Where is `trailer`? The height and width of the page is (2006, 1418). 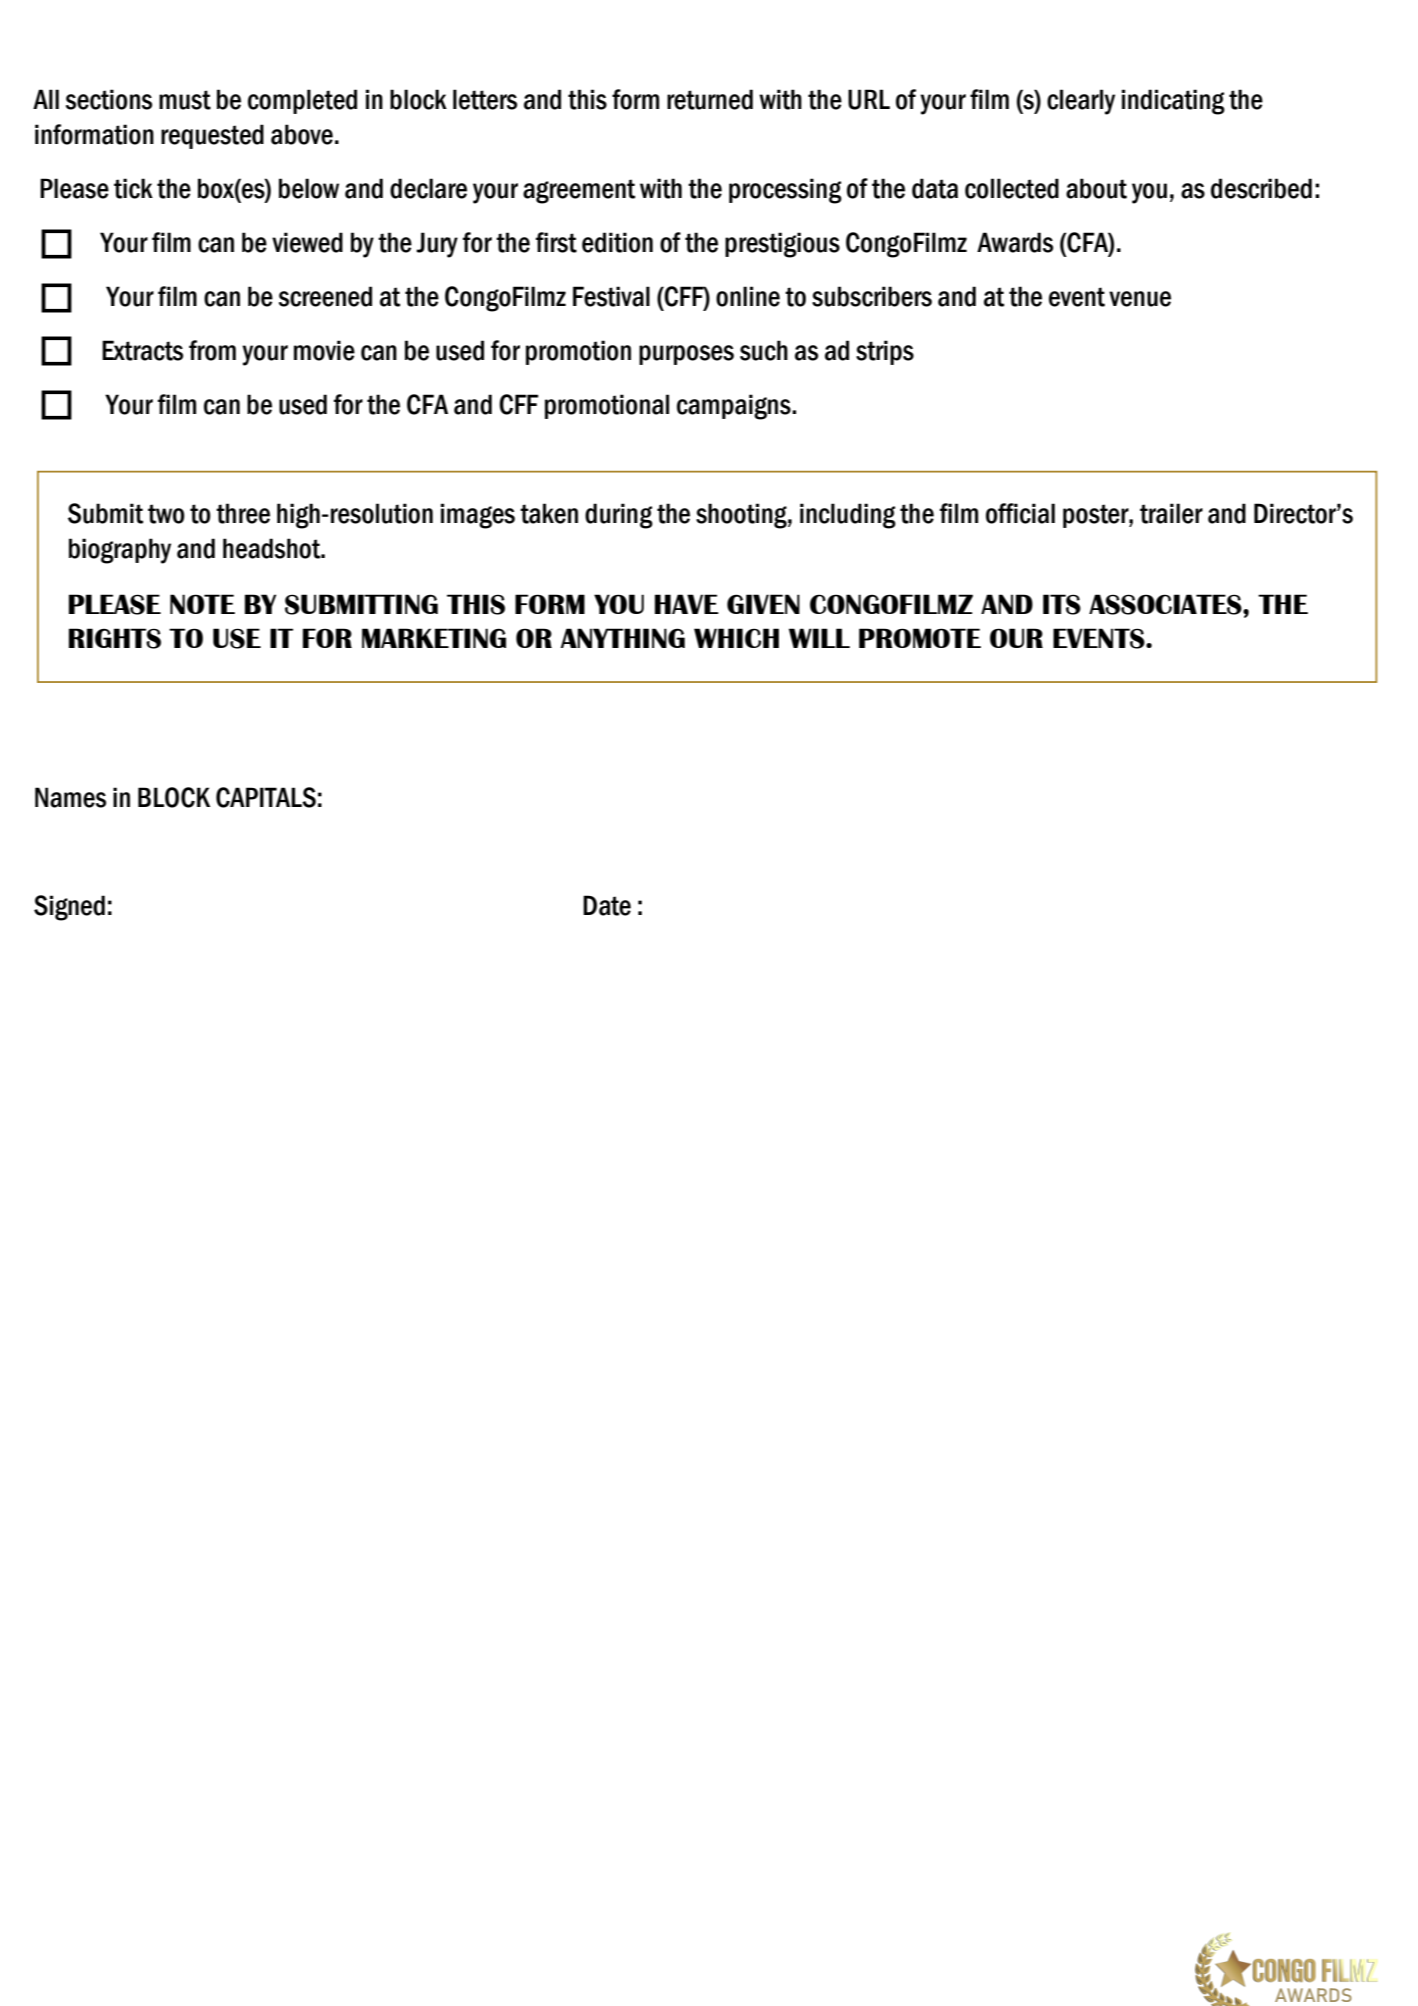 trailer is located at coordinates (1171, 513).
